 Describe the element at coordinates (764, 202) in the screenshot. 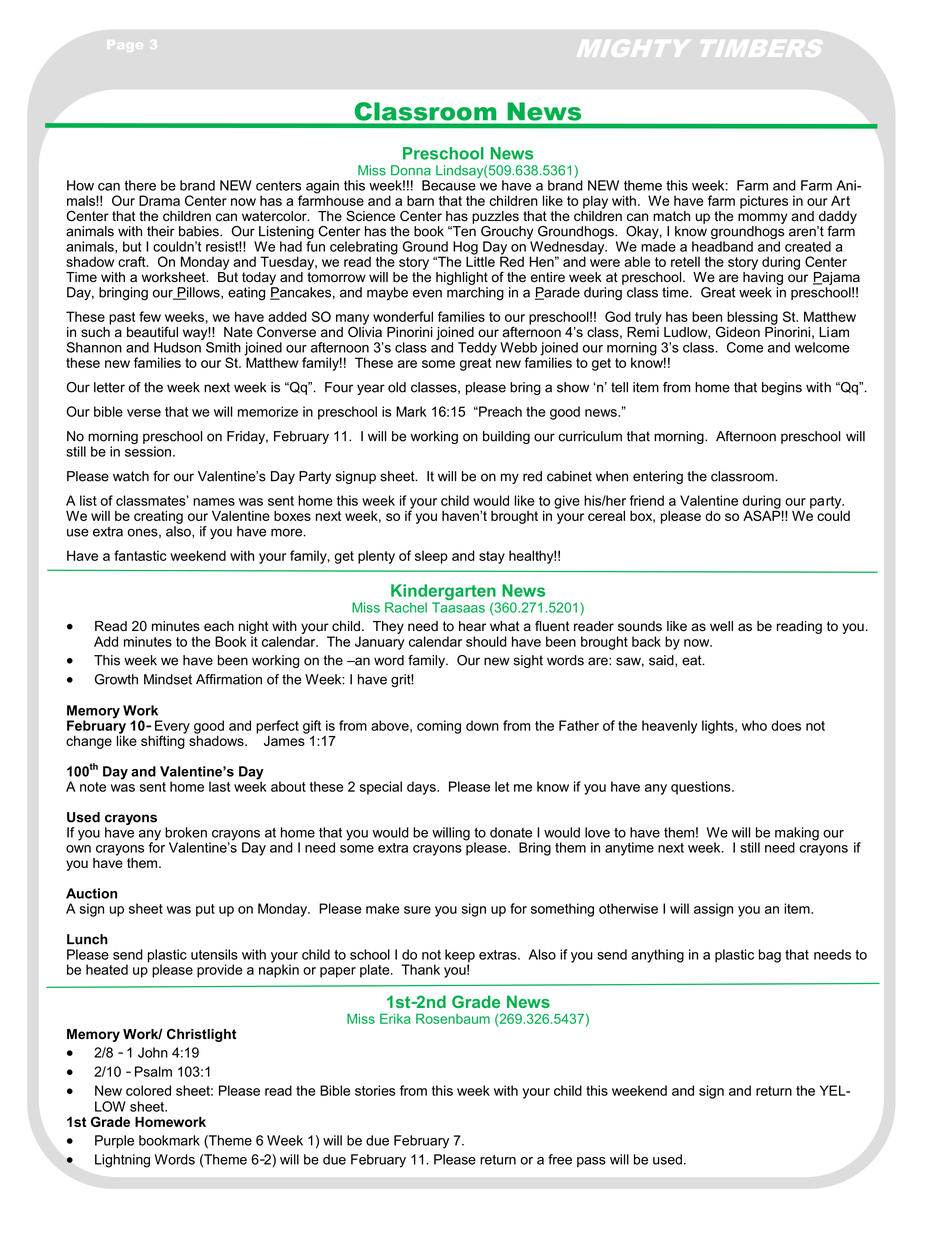

I see `pictures` at that location.
